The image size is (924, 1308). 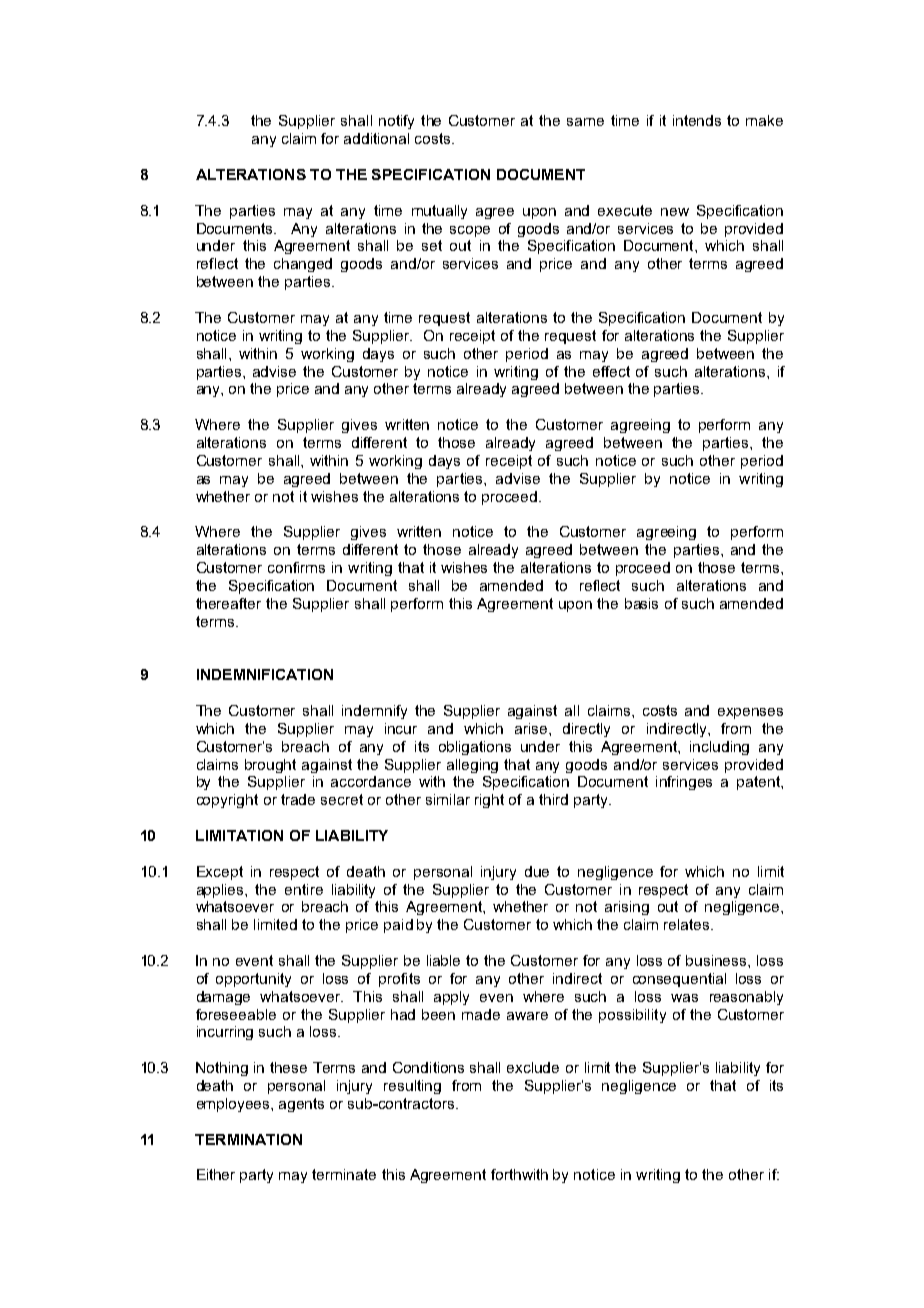 What do you see at coordinates (376, 138) in the page?
I see `additional` at bounding box center [376, 138].
